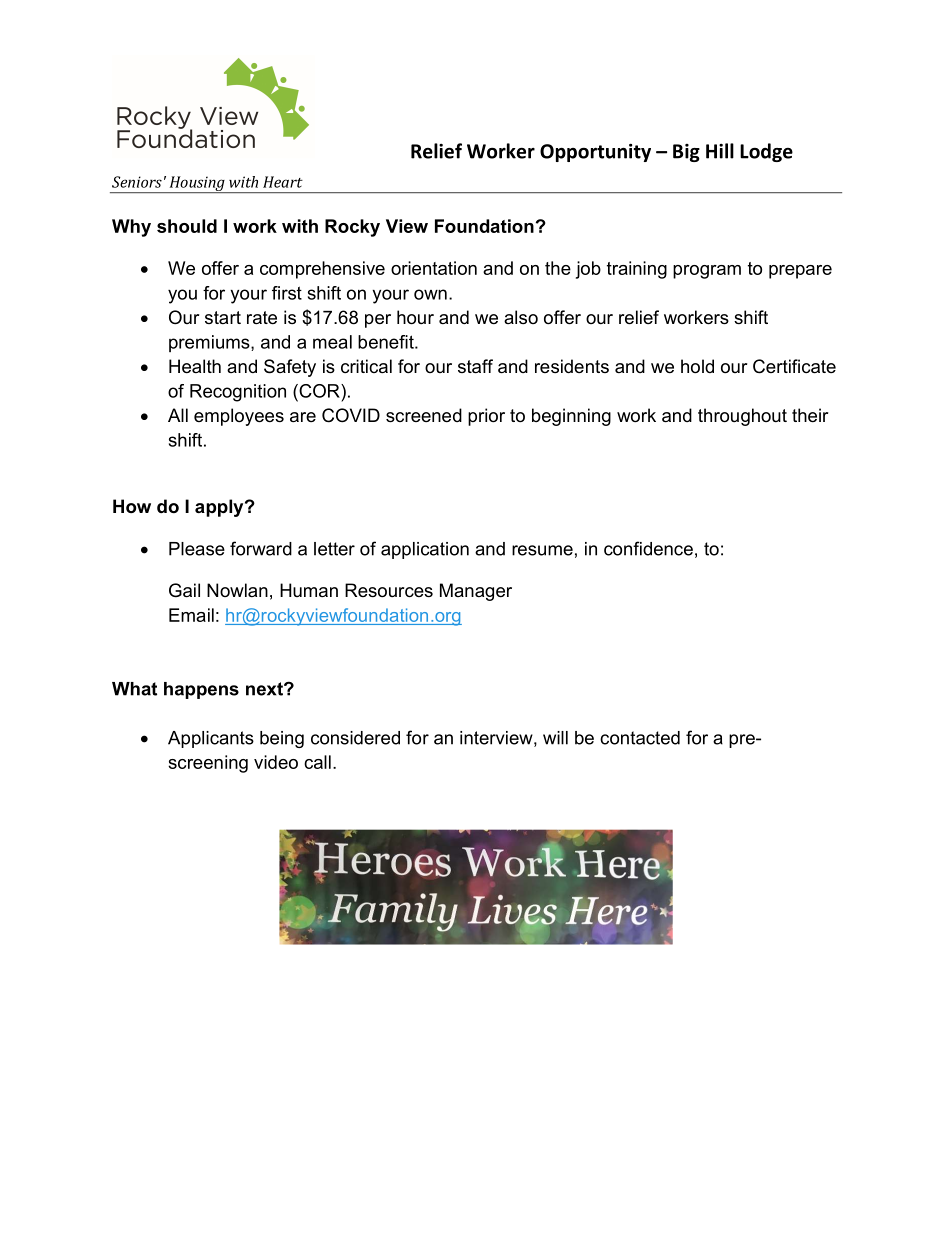  Describe the element at coordinates (595, 153) in the screenshot. I see `Opportunity` at that location.
